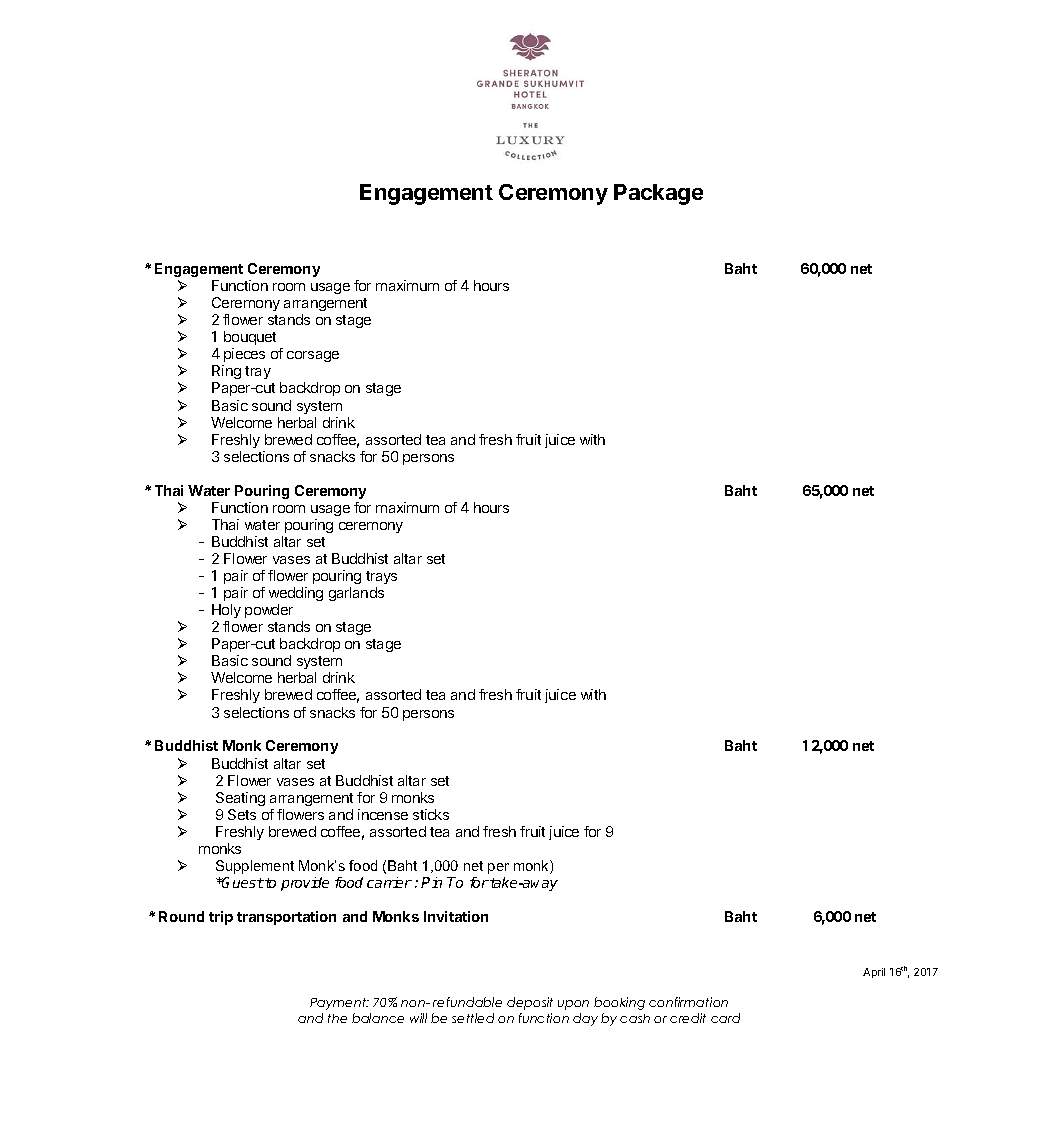  Describe the element at coordinates (339, 1004) in the screenshot. I see `Payment` at that location.
